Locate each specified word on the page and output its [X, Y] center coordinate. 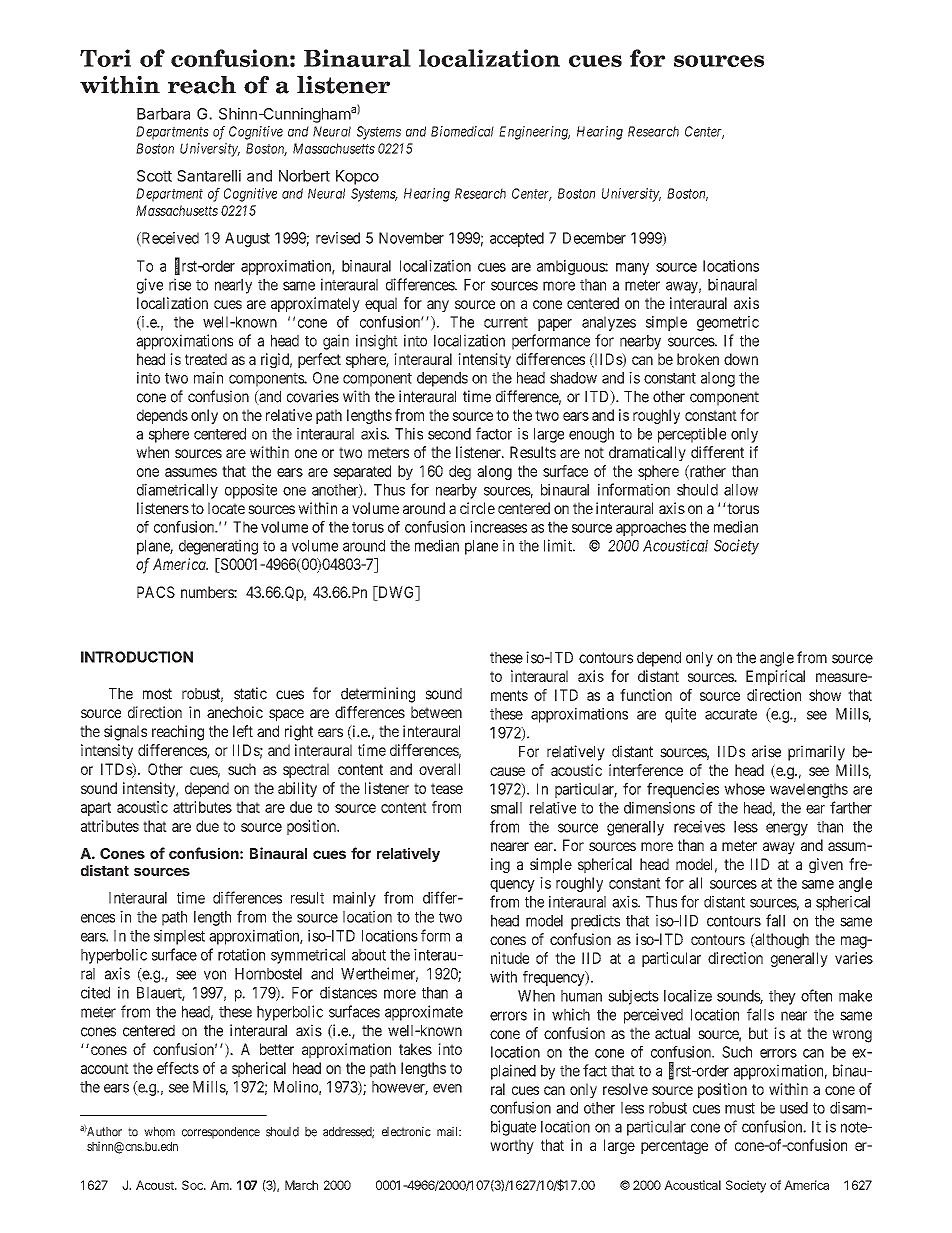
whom [159, 1132]
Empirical [775, 677]
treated [206, 359]
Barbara [163, 114]
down [741, 359]
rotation [241, 954]
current [506, 322]
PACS [156, 592]
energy [787, 829]
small [506, 808]
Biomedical [462, 131]
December [594, 238]
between [436, 712]
